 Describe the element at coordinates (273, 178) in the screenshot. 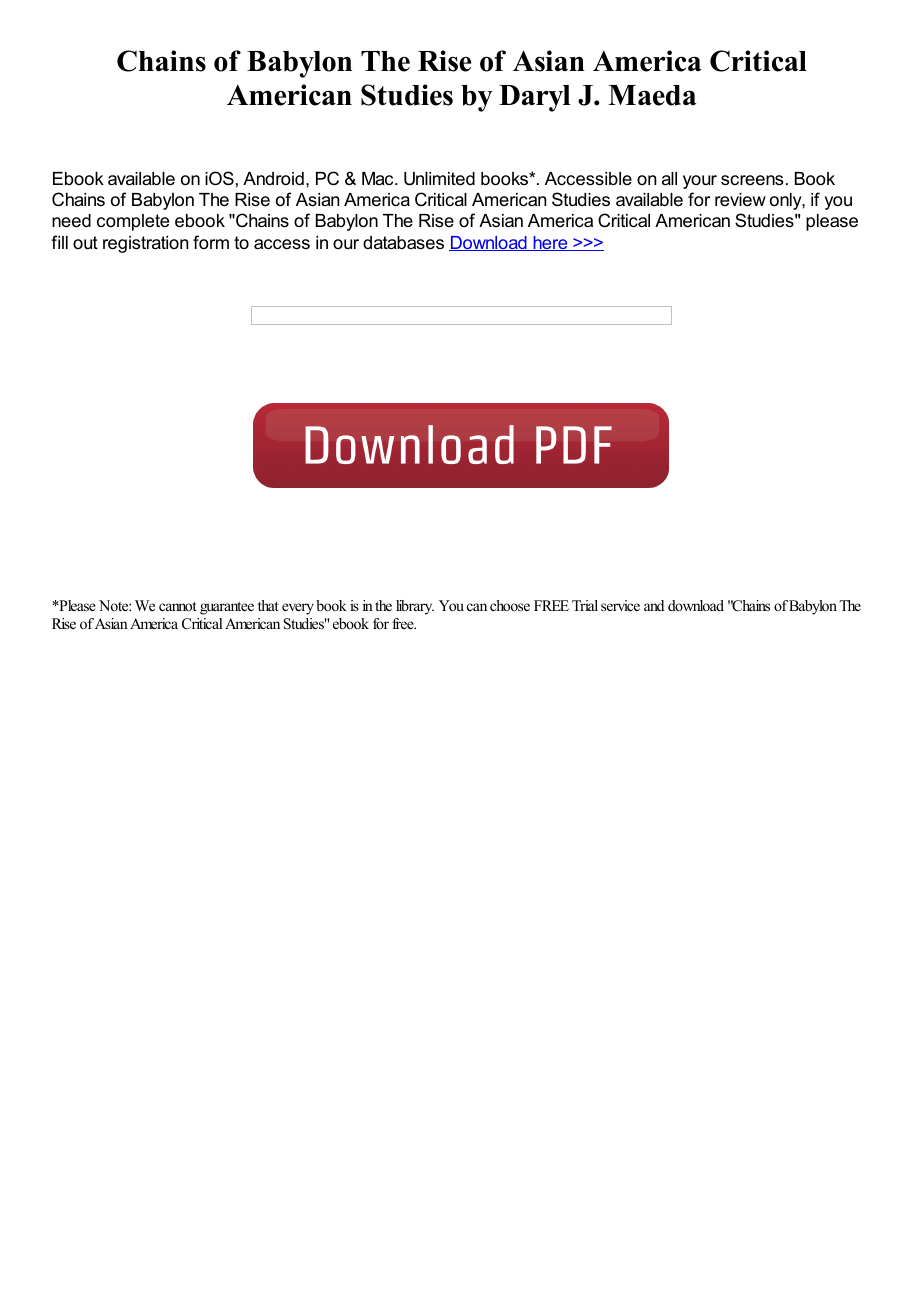

I see `Android` at that location.
